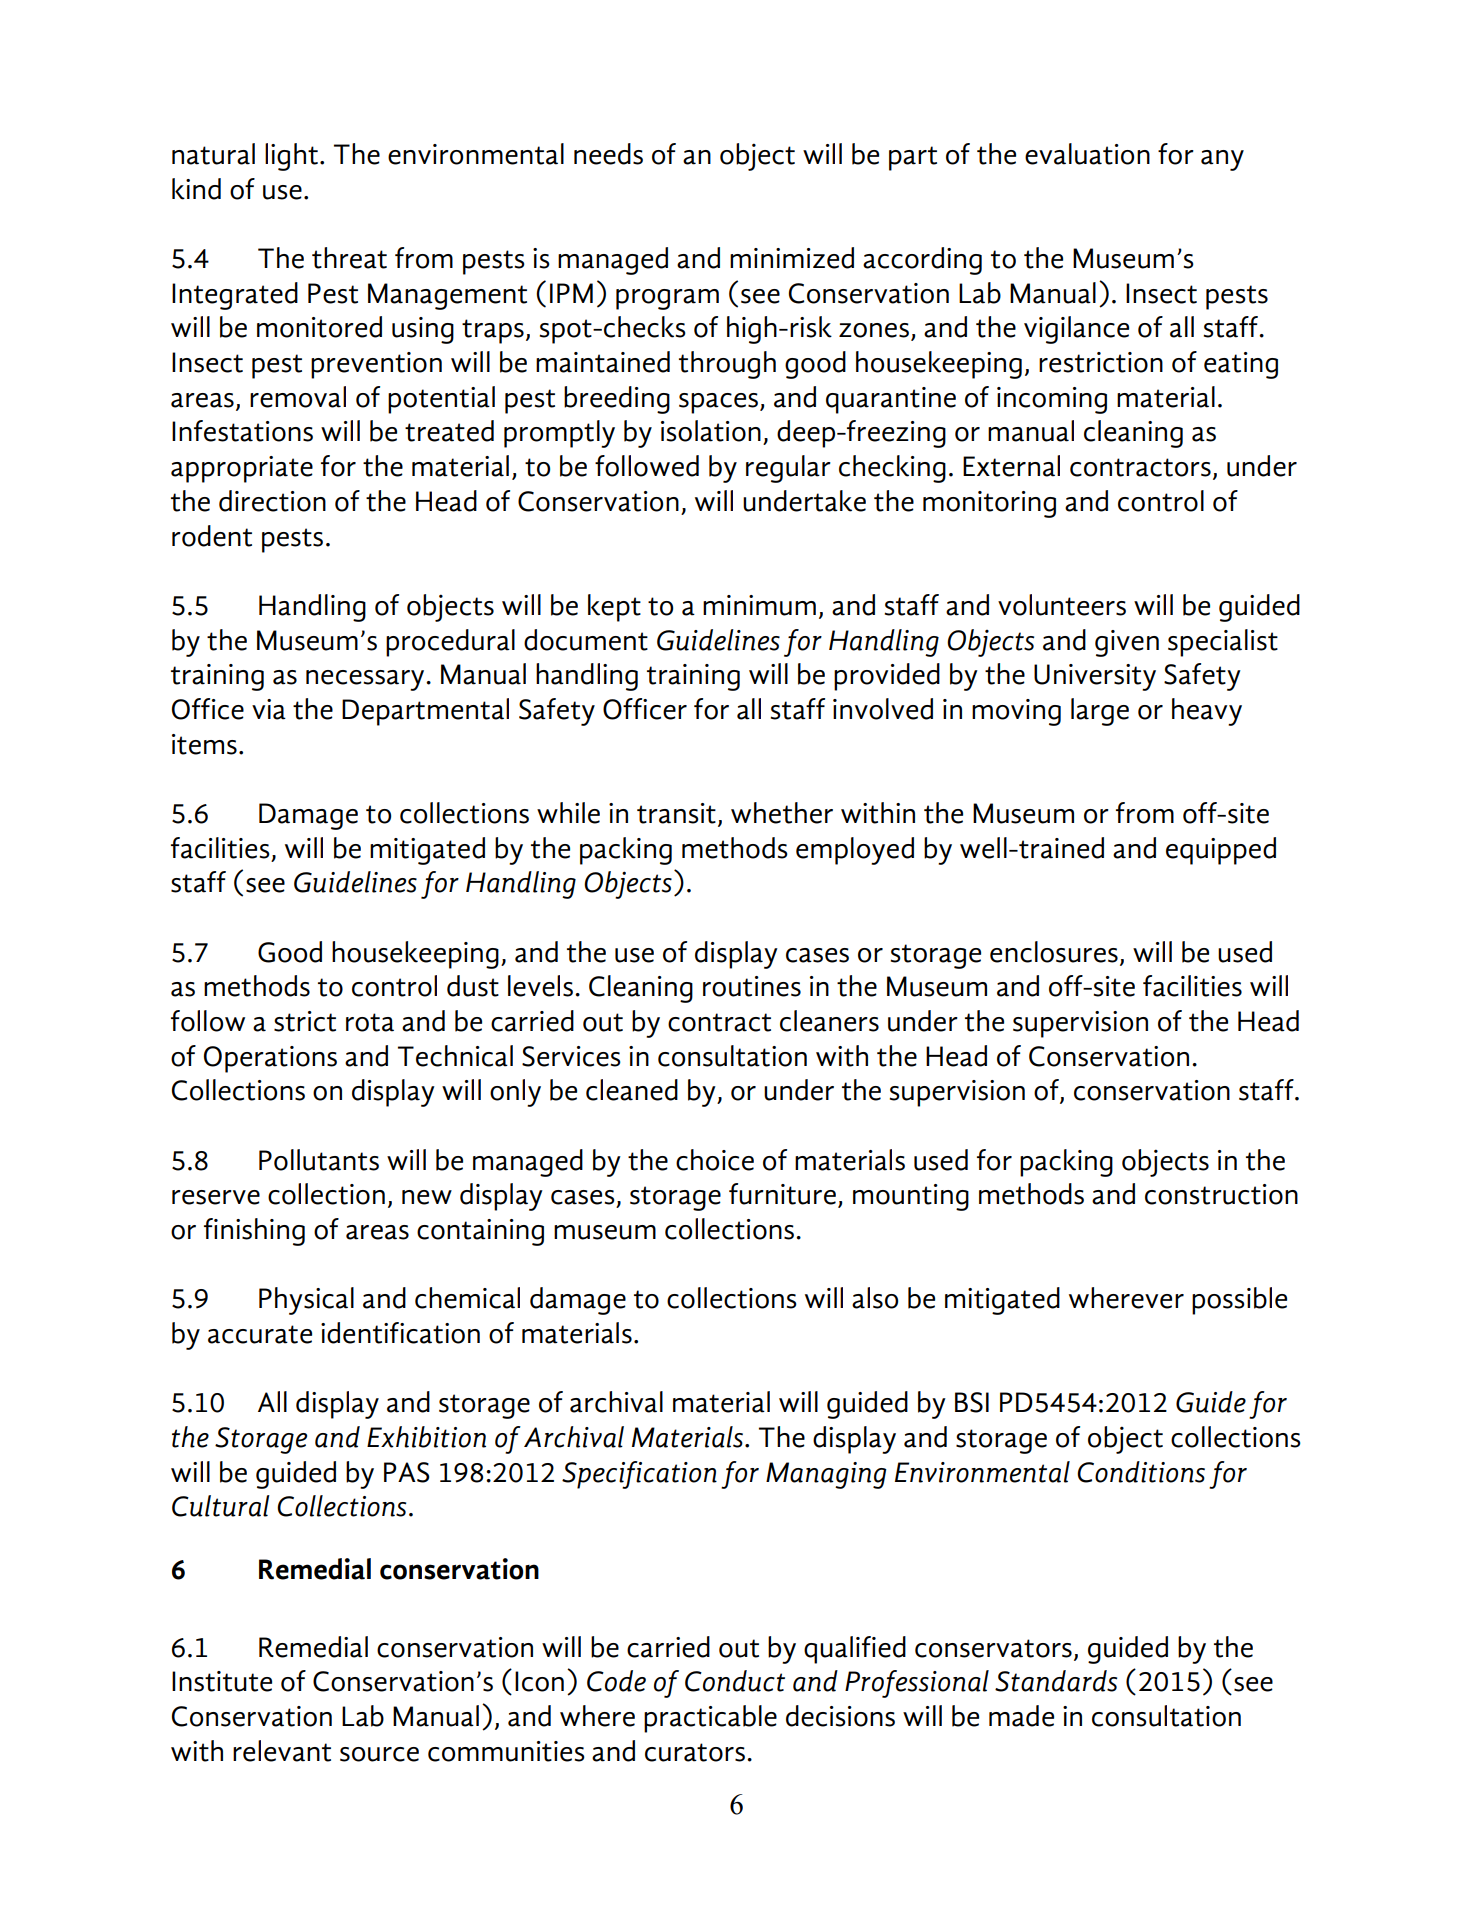  What do you see at coordinates (291, 157) in the document?
I see `light` at bounding box center [291, 157].
